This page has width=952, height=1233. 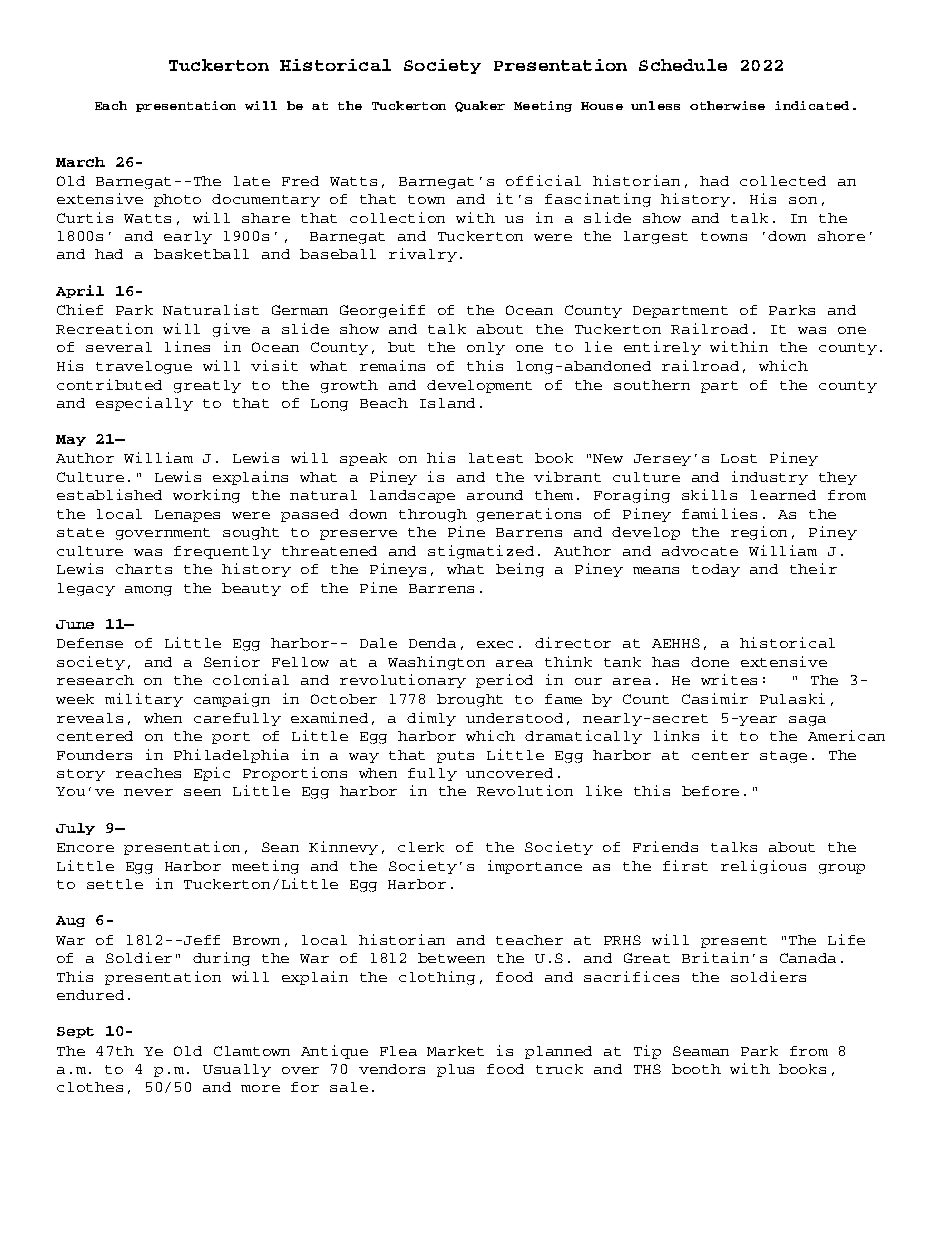 I want to click on Lost, so click(x=739, y=458).
